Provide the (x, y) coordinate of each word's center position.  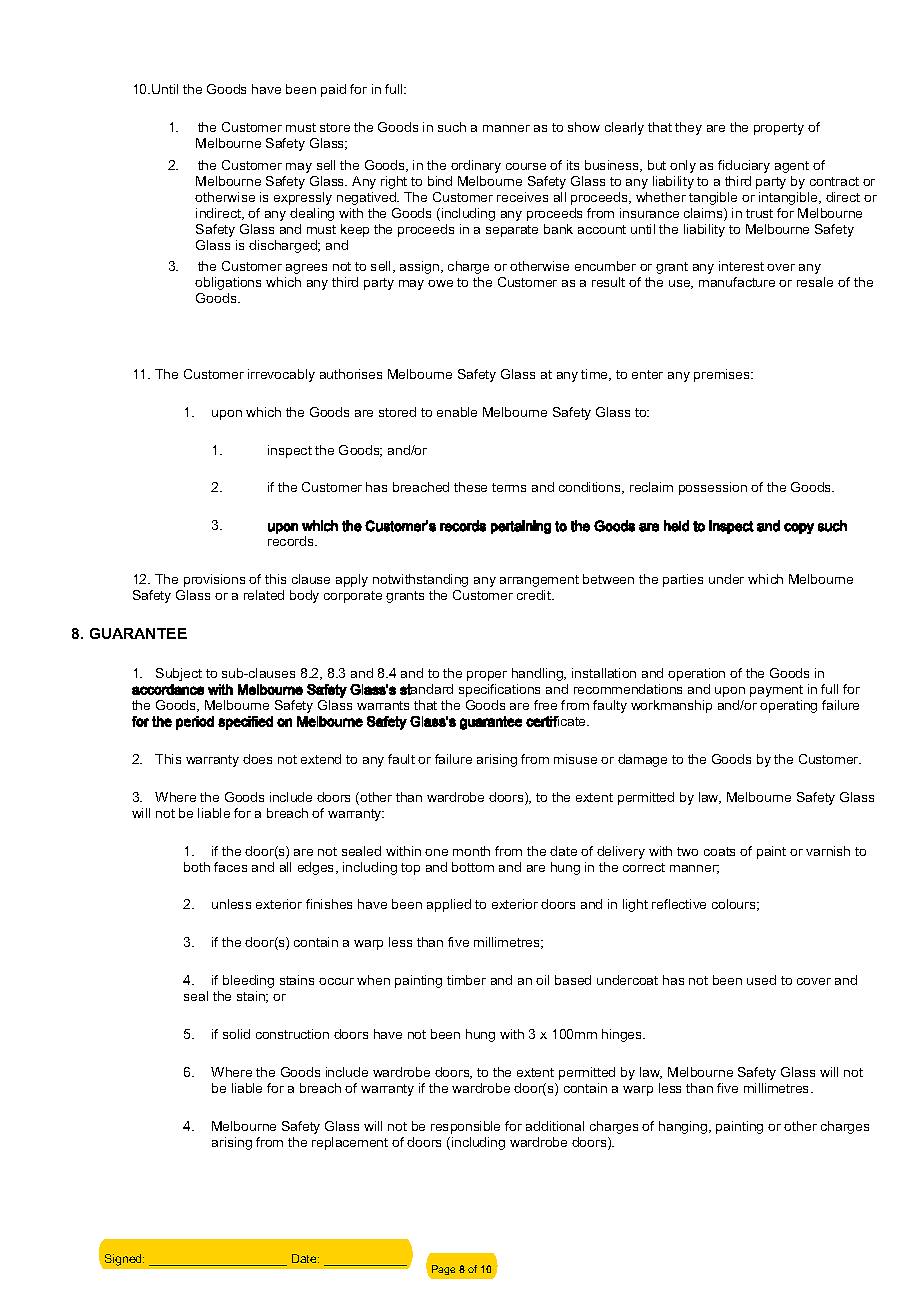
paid (333, 90)
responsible (465, 1127)
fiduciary (744, 166)
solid (236, 1034)
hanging (684, 1127)
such (452, 127)
